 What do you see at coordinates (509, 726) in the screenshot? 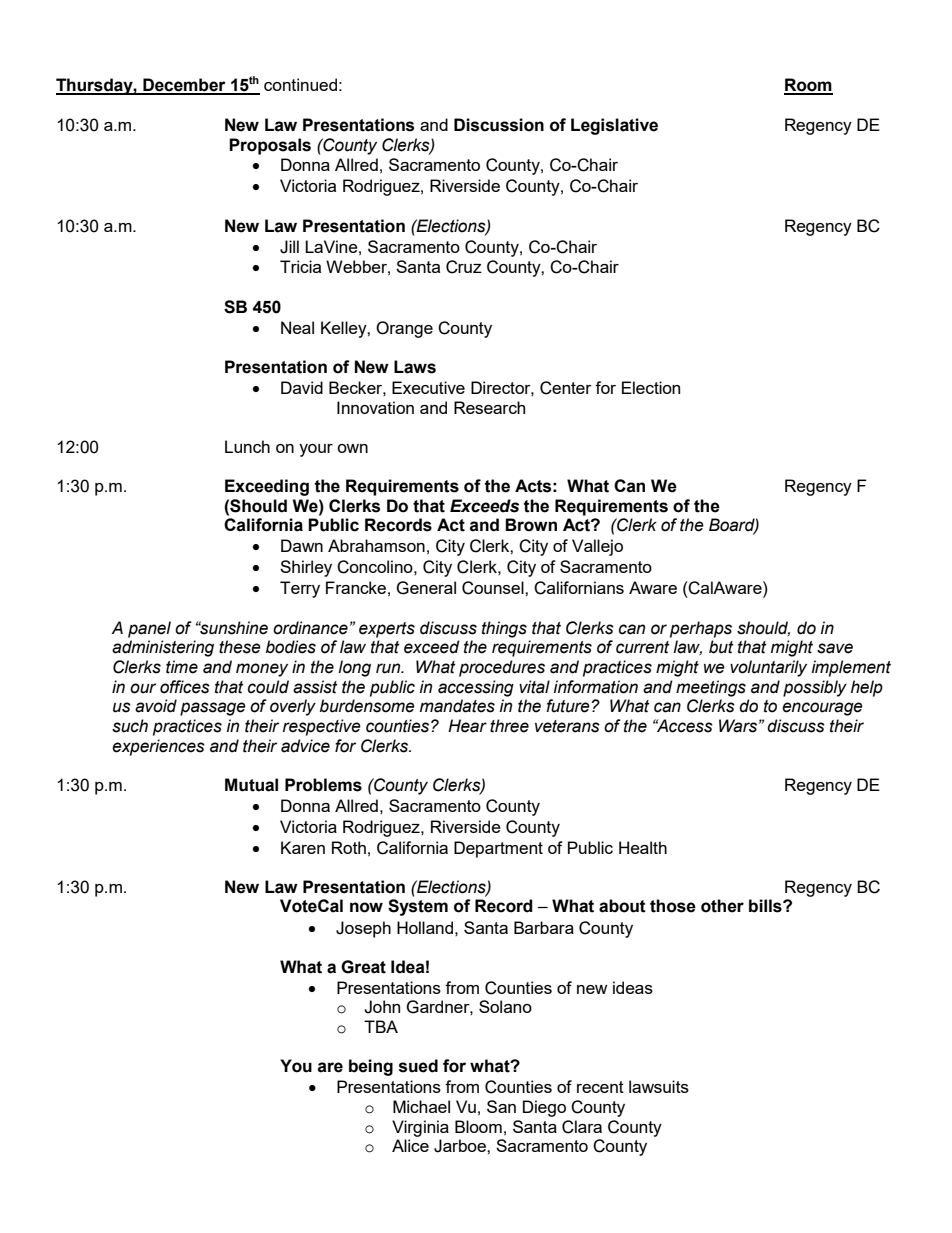
I see `three` at bounding box center [509, 726].
